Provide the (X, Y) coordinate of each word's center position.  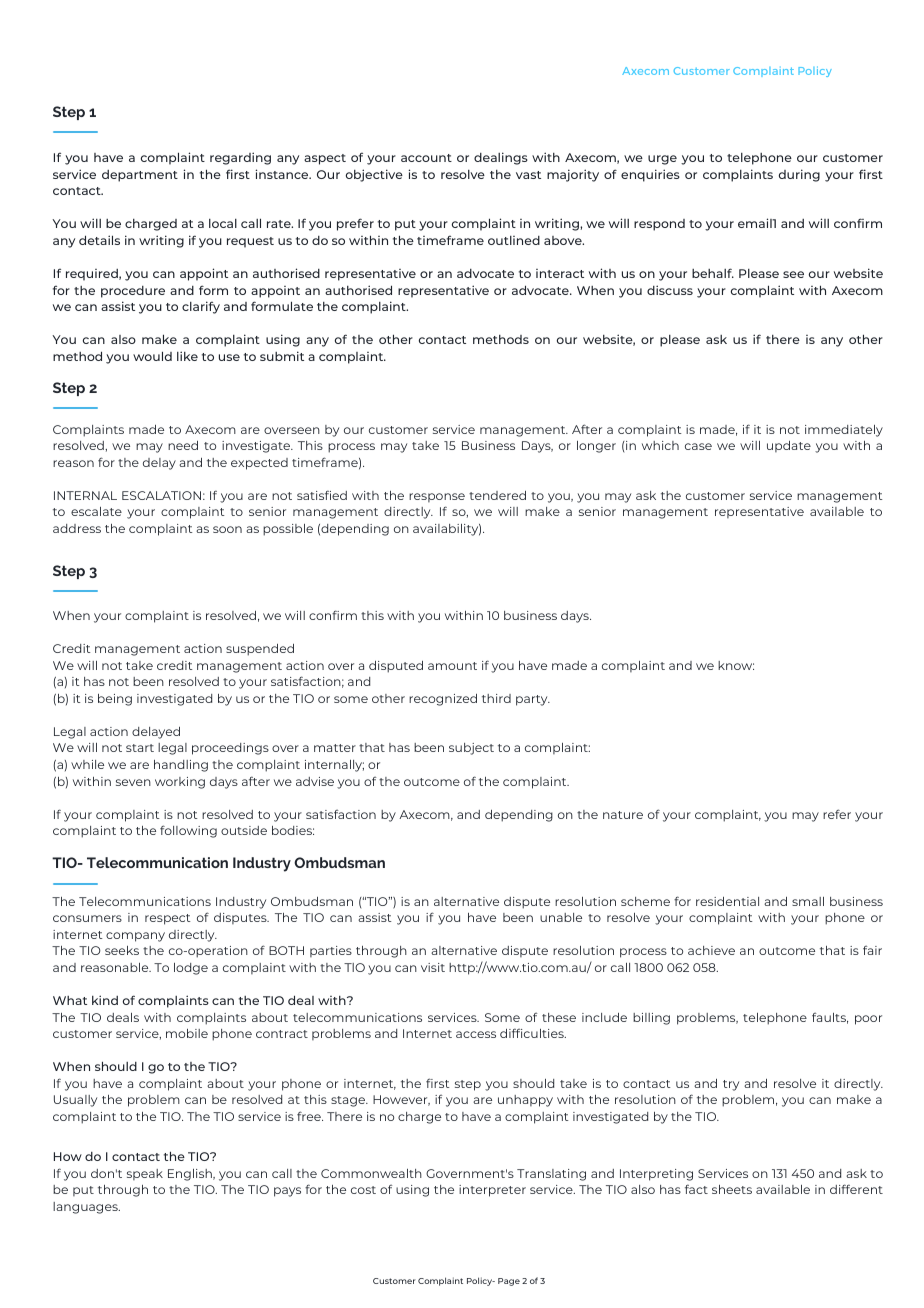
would (152, 356)
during (799, 175)
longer (596, 447)
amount (452, 666)
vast (528, 175)
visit (433, 967)
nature (623, 815)
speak (145, 1174)
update (789, 446)
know (736, 665)
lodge (191, 969)
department (140, 176)
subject (471, 749)
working (180, 783)
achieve (711, 950)
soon (227, 529)
